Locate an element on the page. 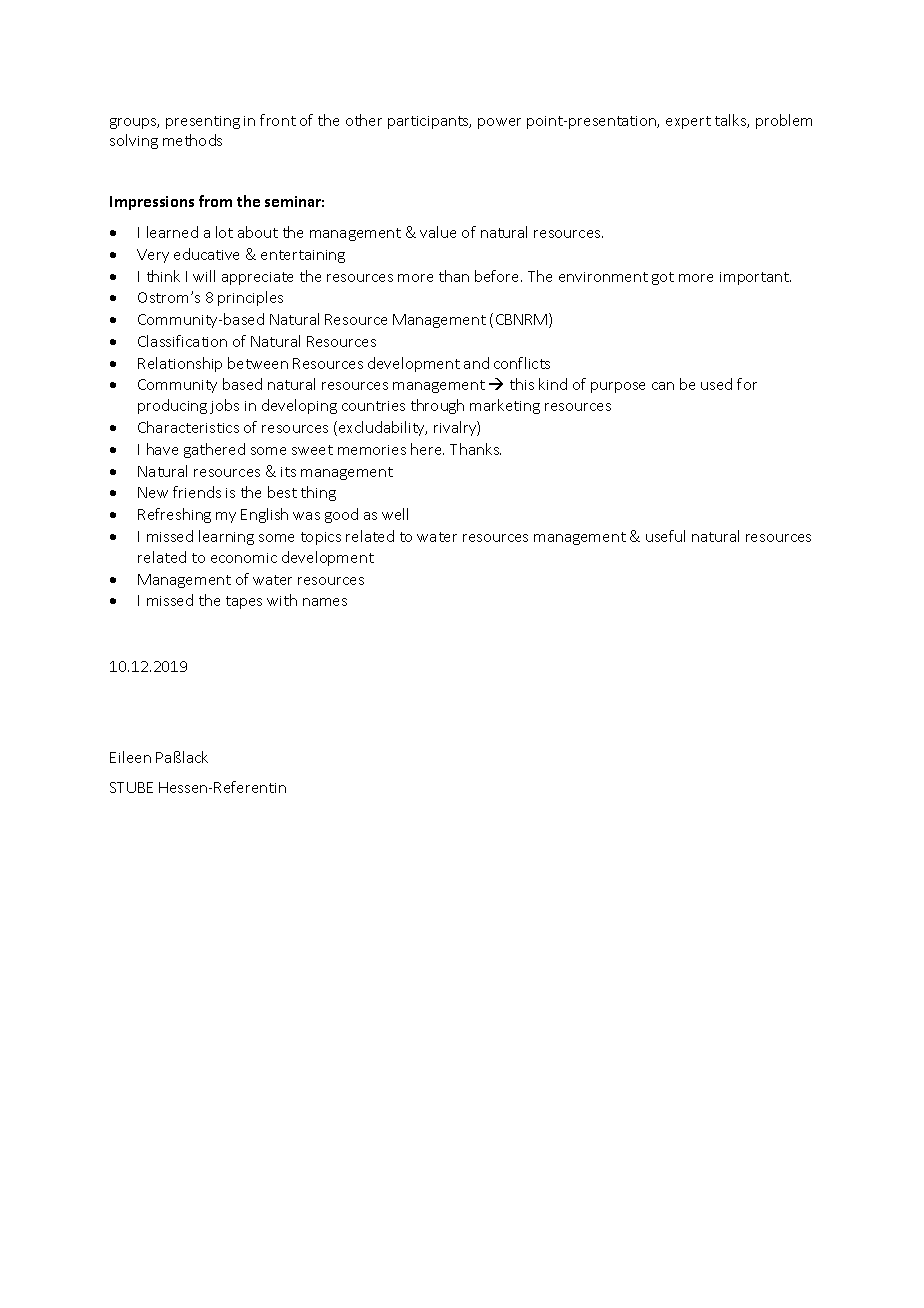  and is located at coordinates (476, 363).
